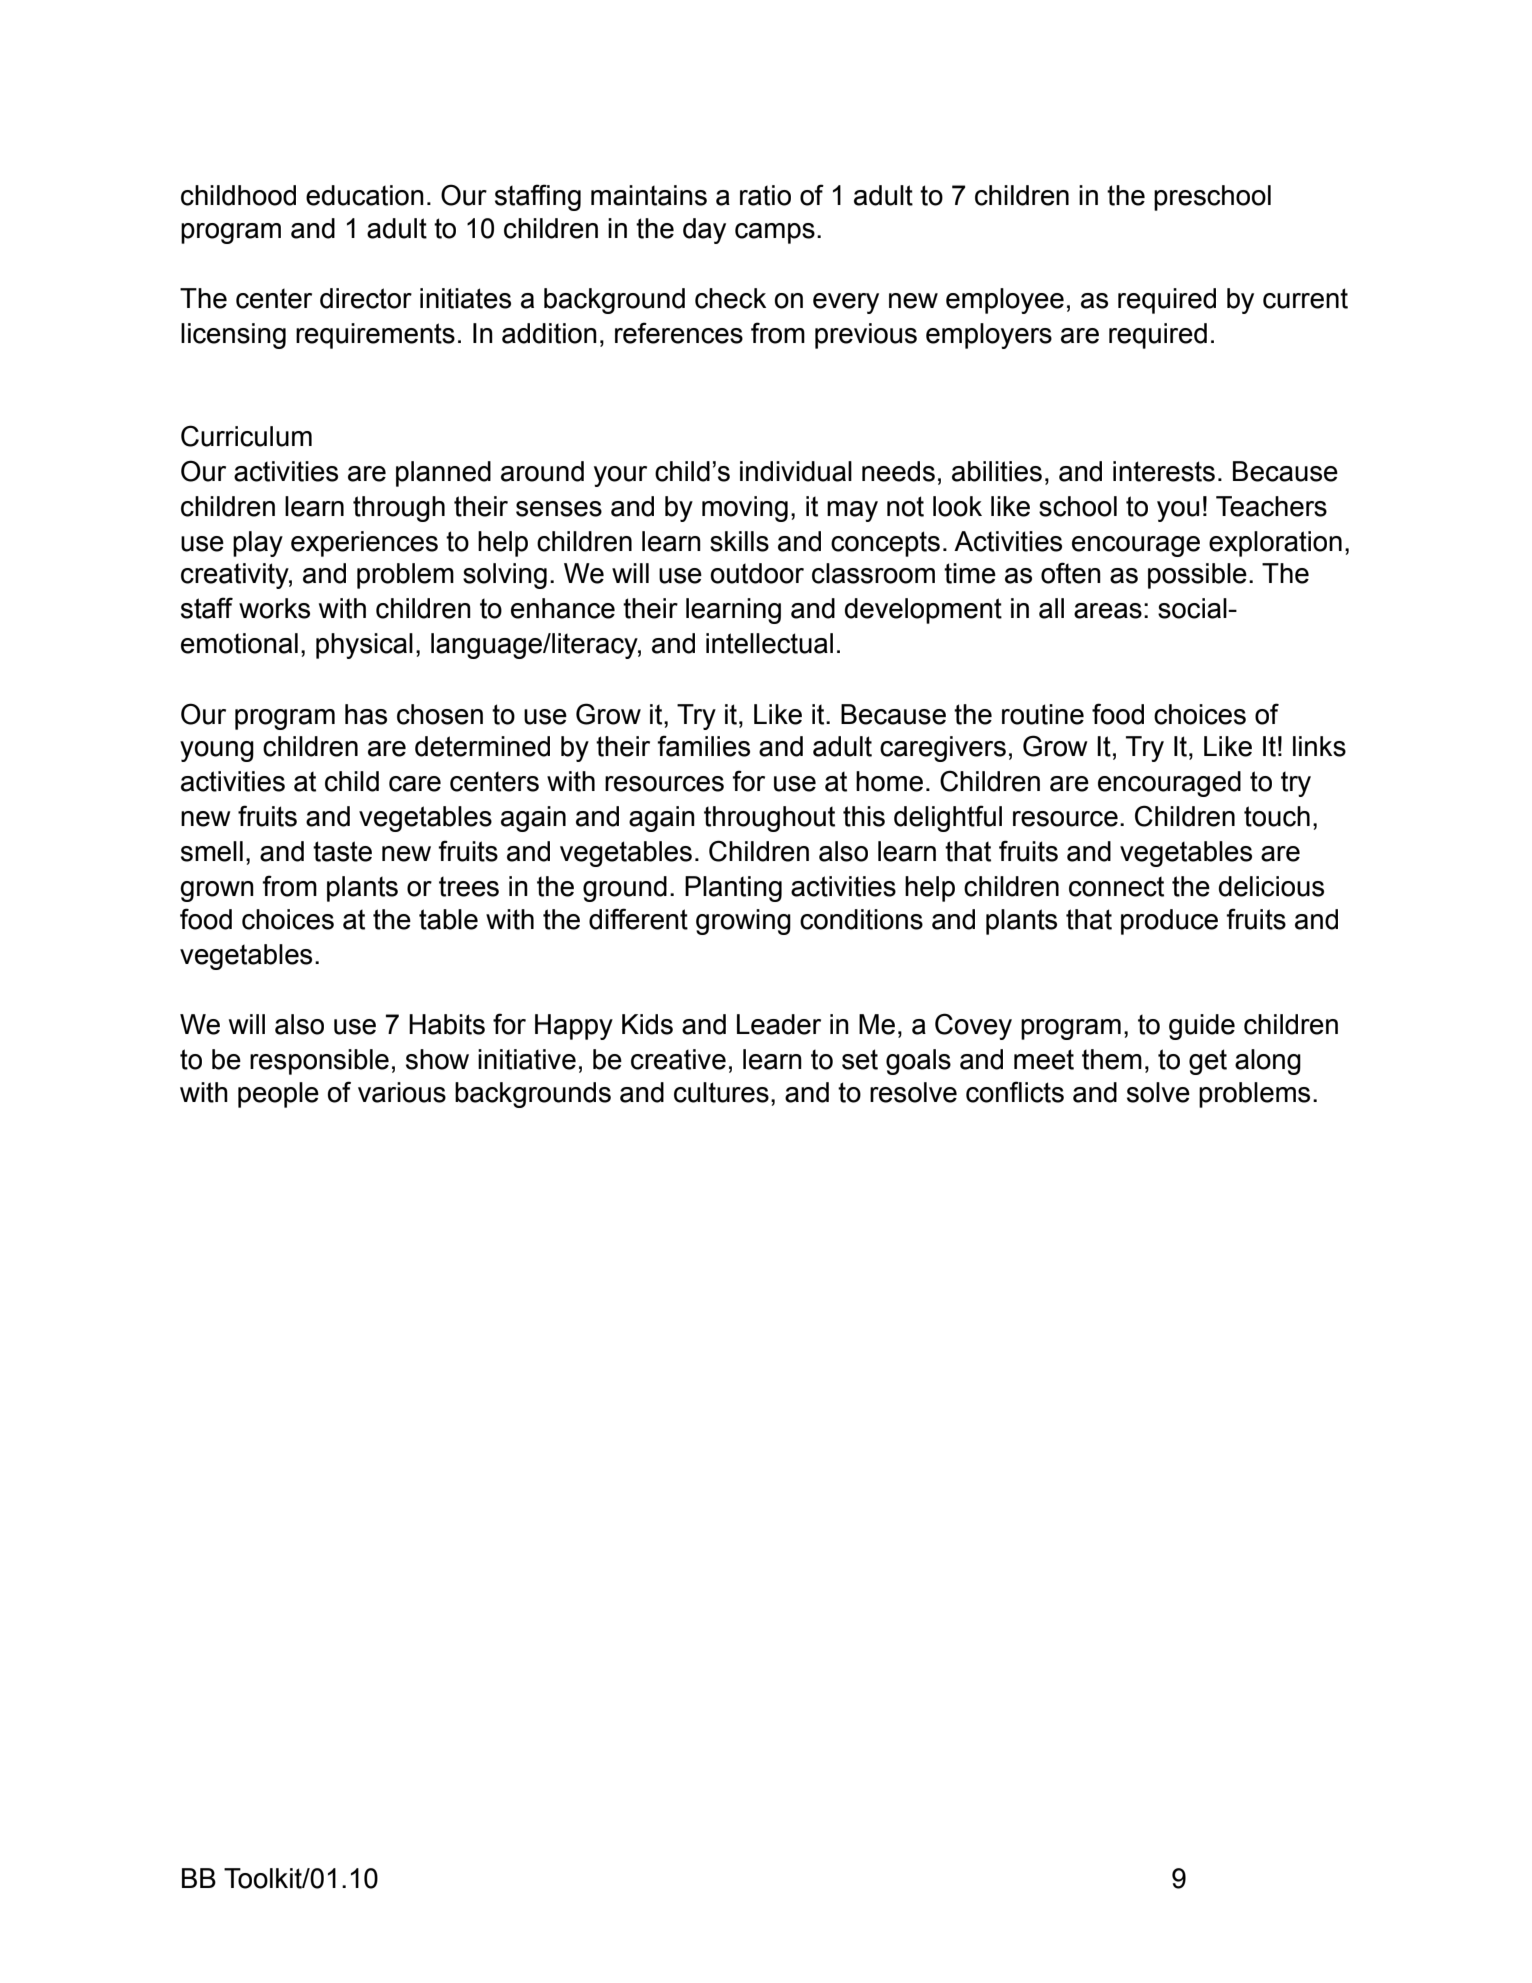 Image resolution: width=1532 pixels, height=1983 pixels. I want to click on responsible, so click(319, 1062).
